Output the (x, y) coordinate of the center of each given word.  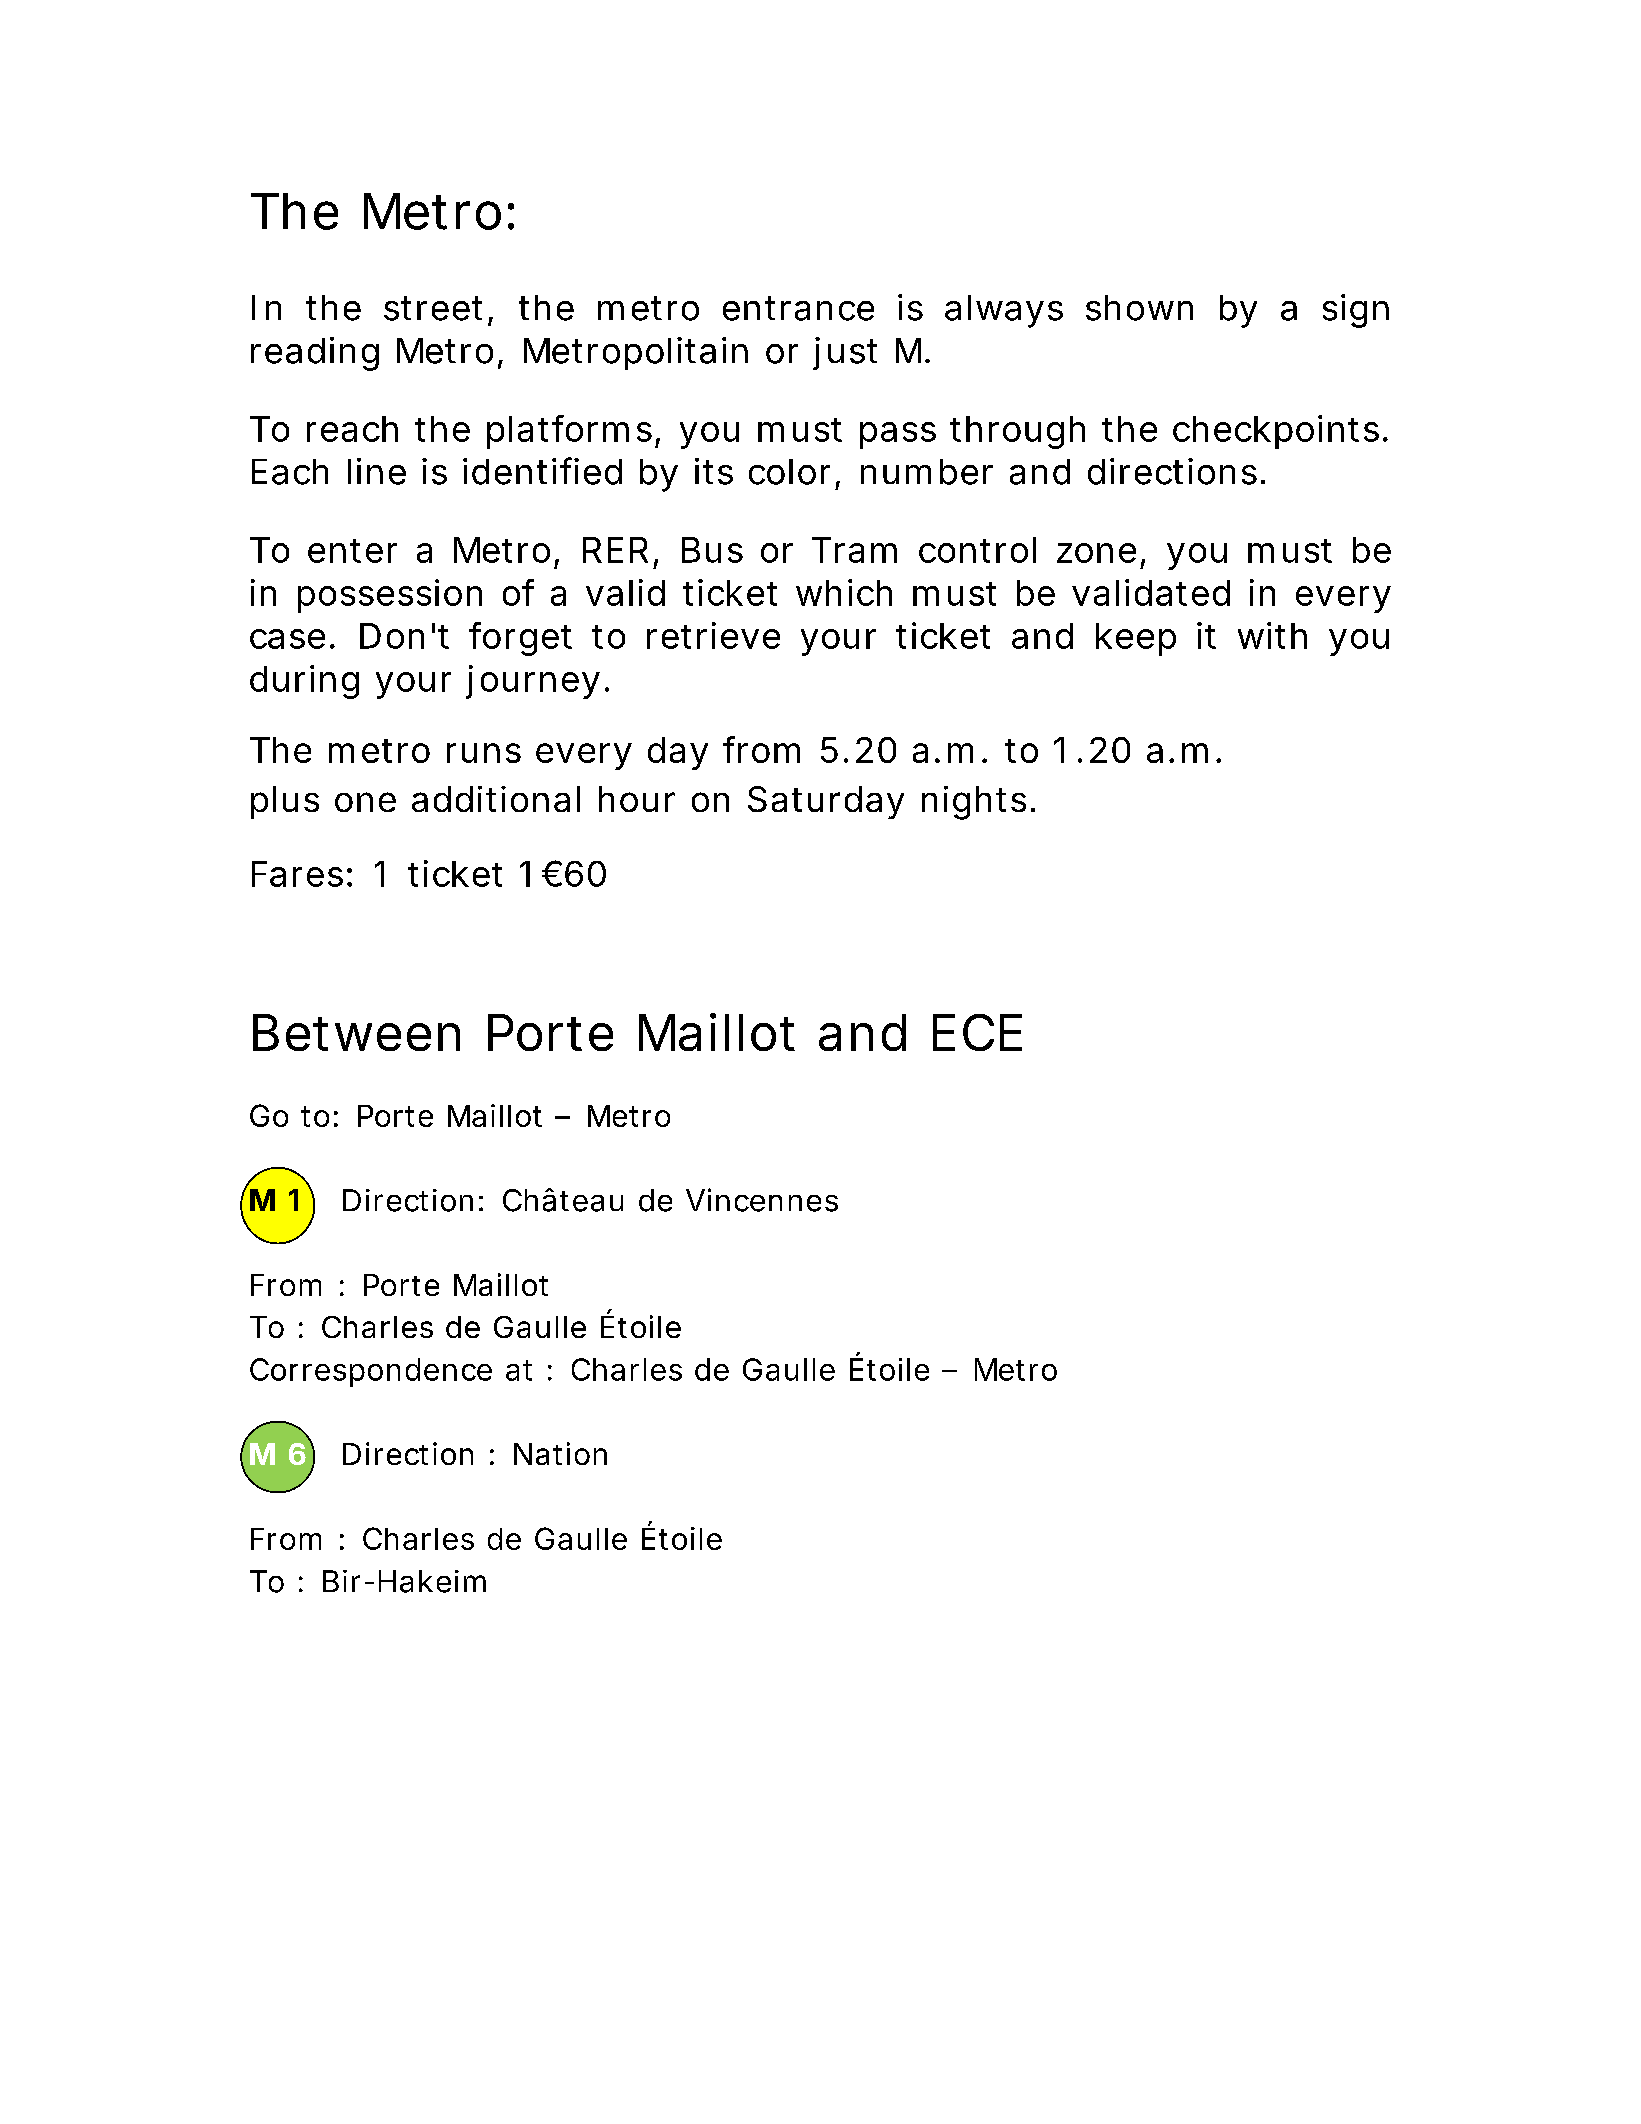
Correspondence (371, 1372)
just (845, 353)
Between (356, 1032)
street (433, 308)
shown (1139, 308)
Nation (560, 1453)
